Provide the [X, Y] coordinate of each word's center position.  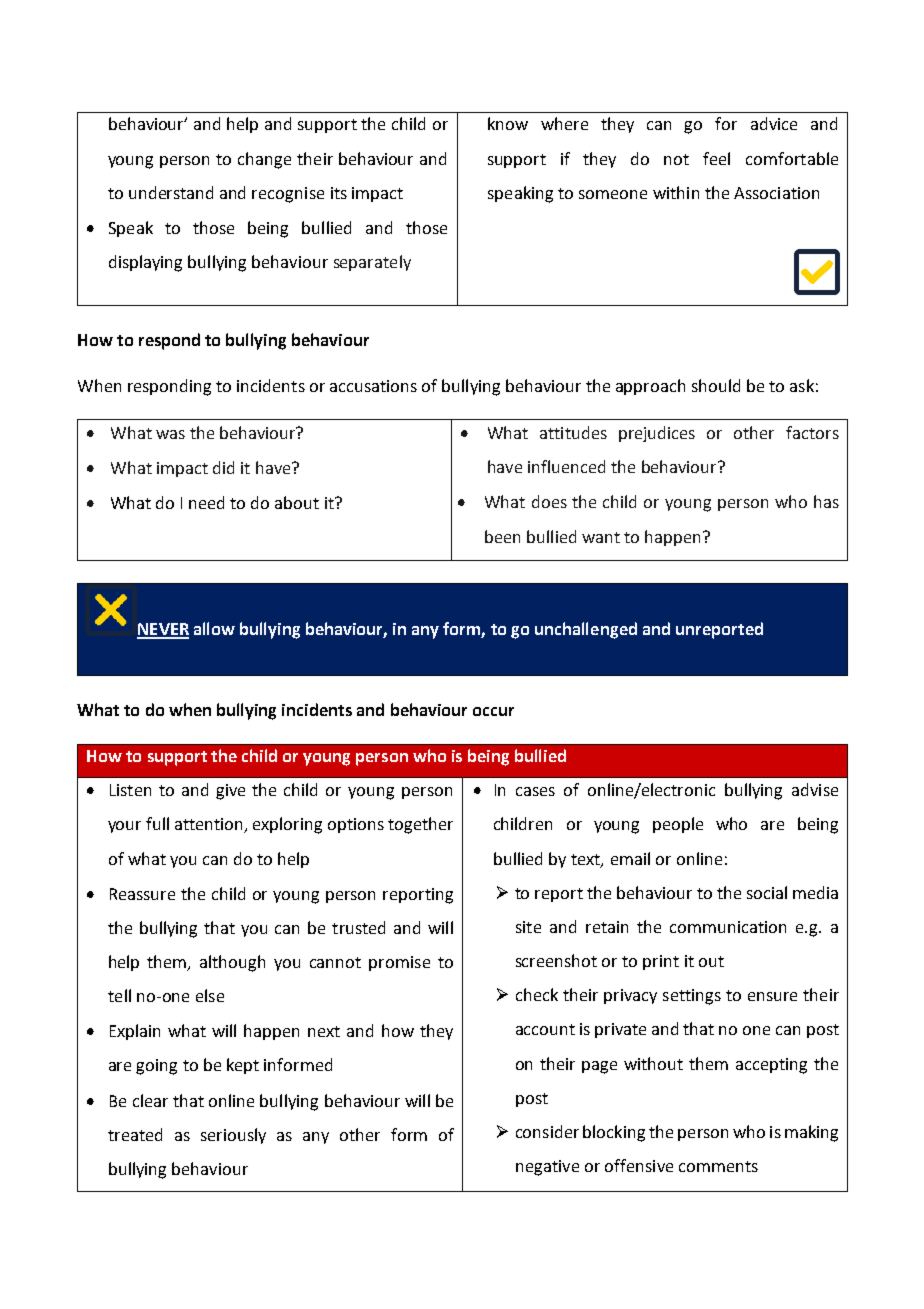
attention [210, 825]
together [420, 825]
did [223, 467]
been [502, 536]
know [508, 123]
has [826, 501]
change [264, 160]
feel [716, 158]
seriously [233, 1136]
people [678, 825]
